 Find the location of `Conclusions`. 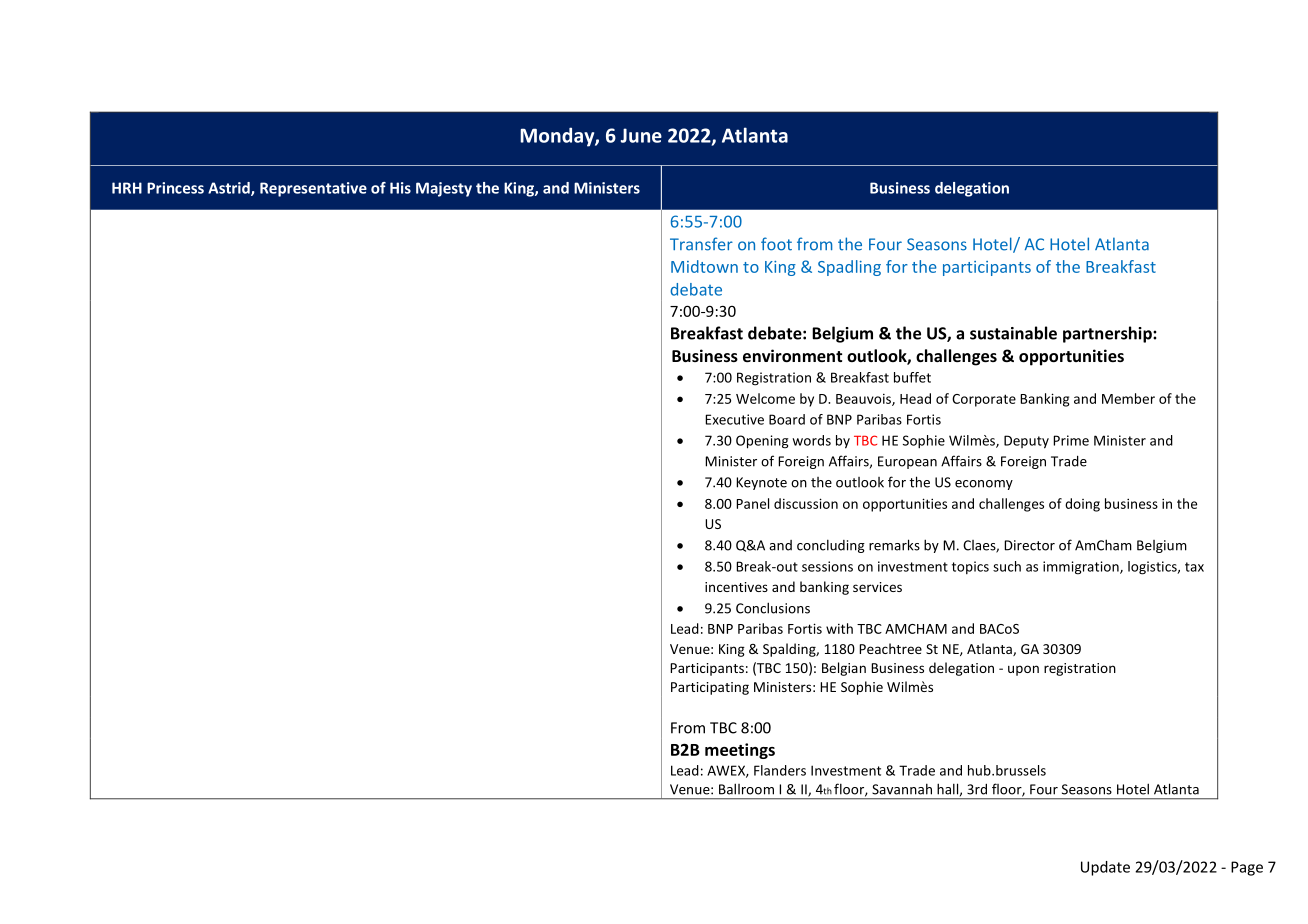

Conclusions is located at coordinates (773, 608).
